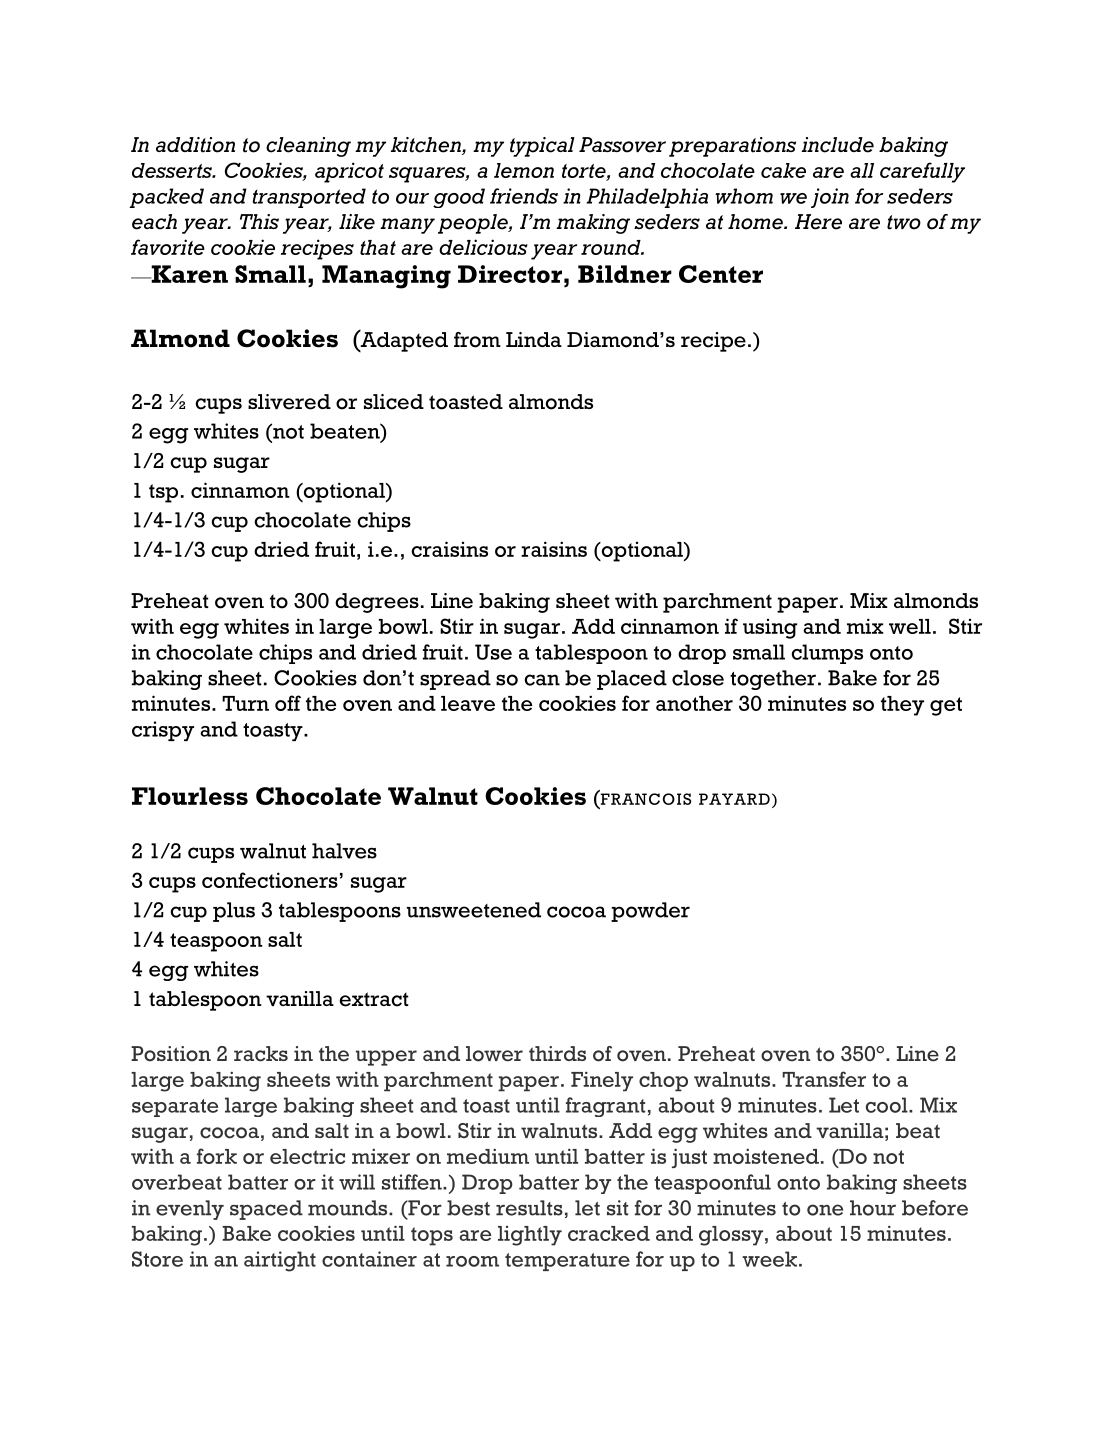  What do you see at coordinates (557, 1053) in the page?
I see `thirds` at bounding box center [557, 1053].
